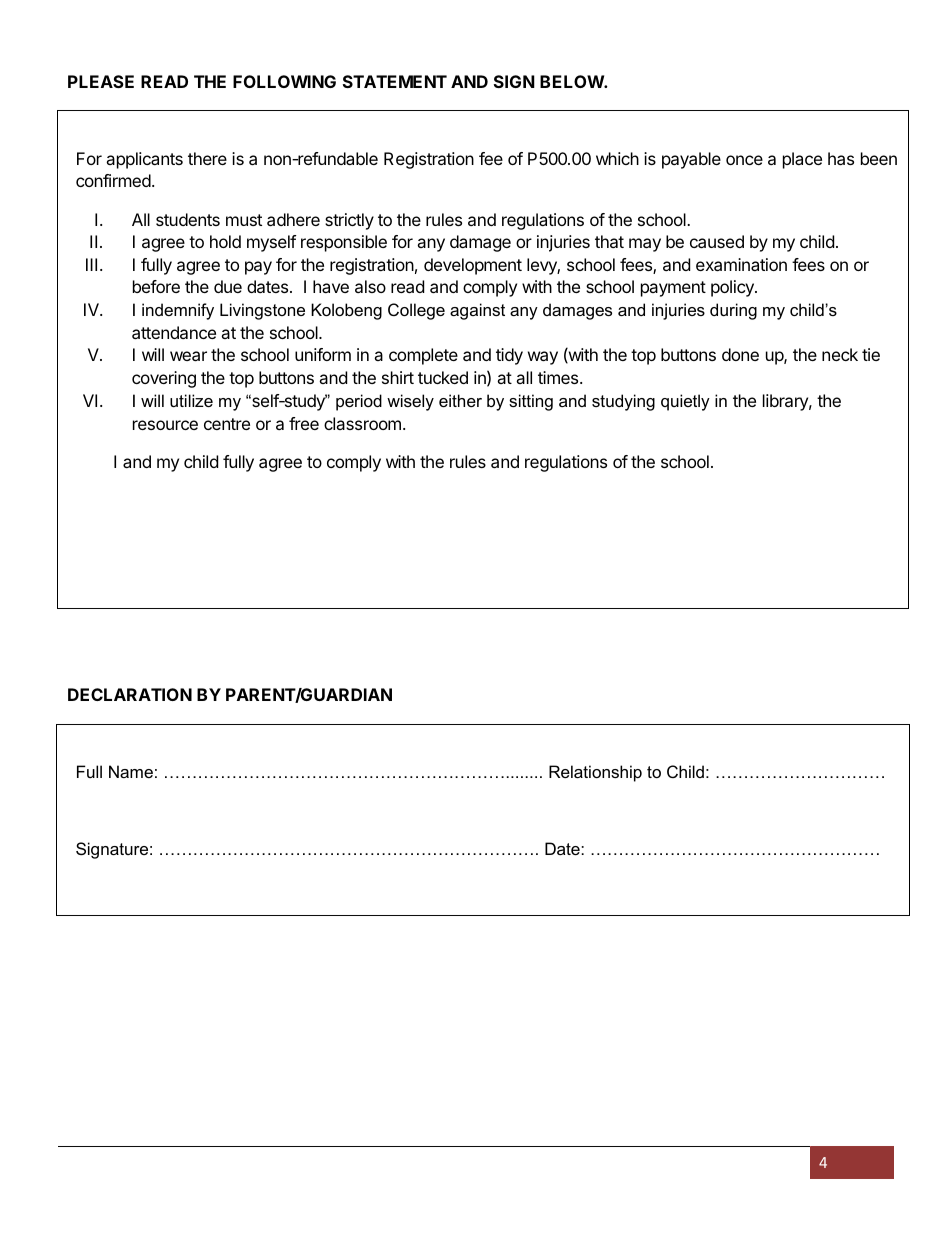 This screenshot has width=952, height=1233. What do you see at coordinates (131, 771) in the screenshot?
I see `Name` at bounding box center [131, 771].
